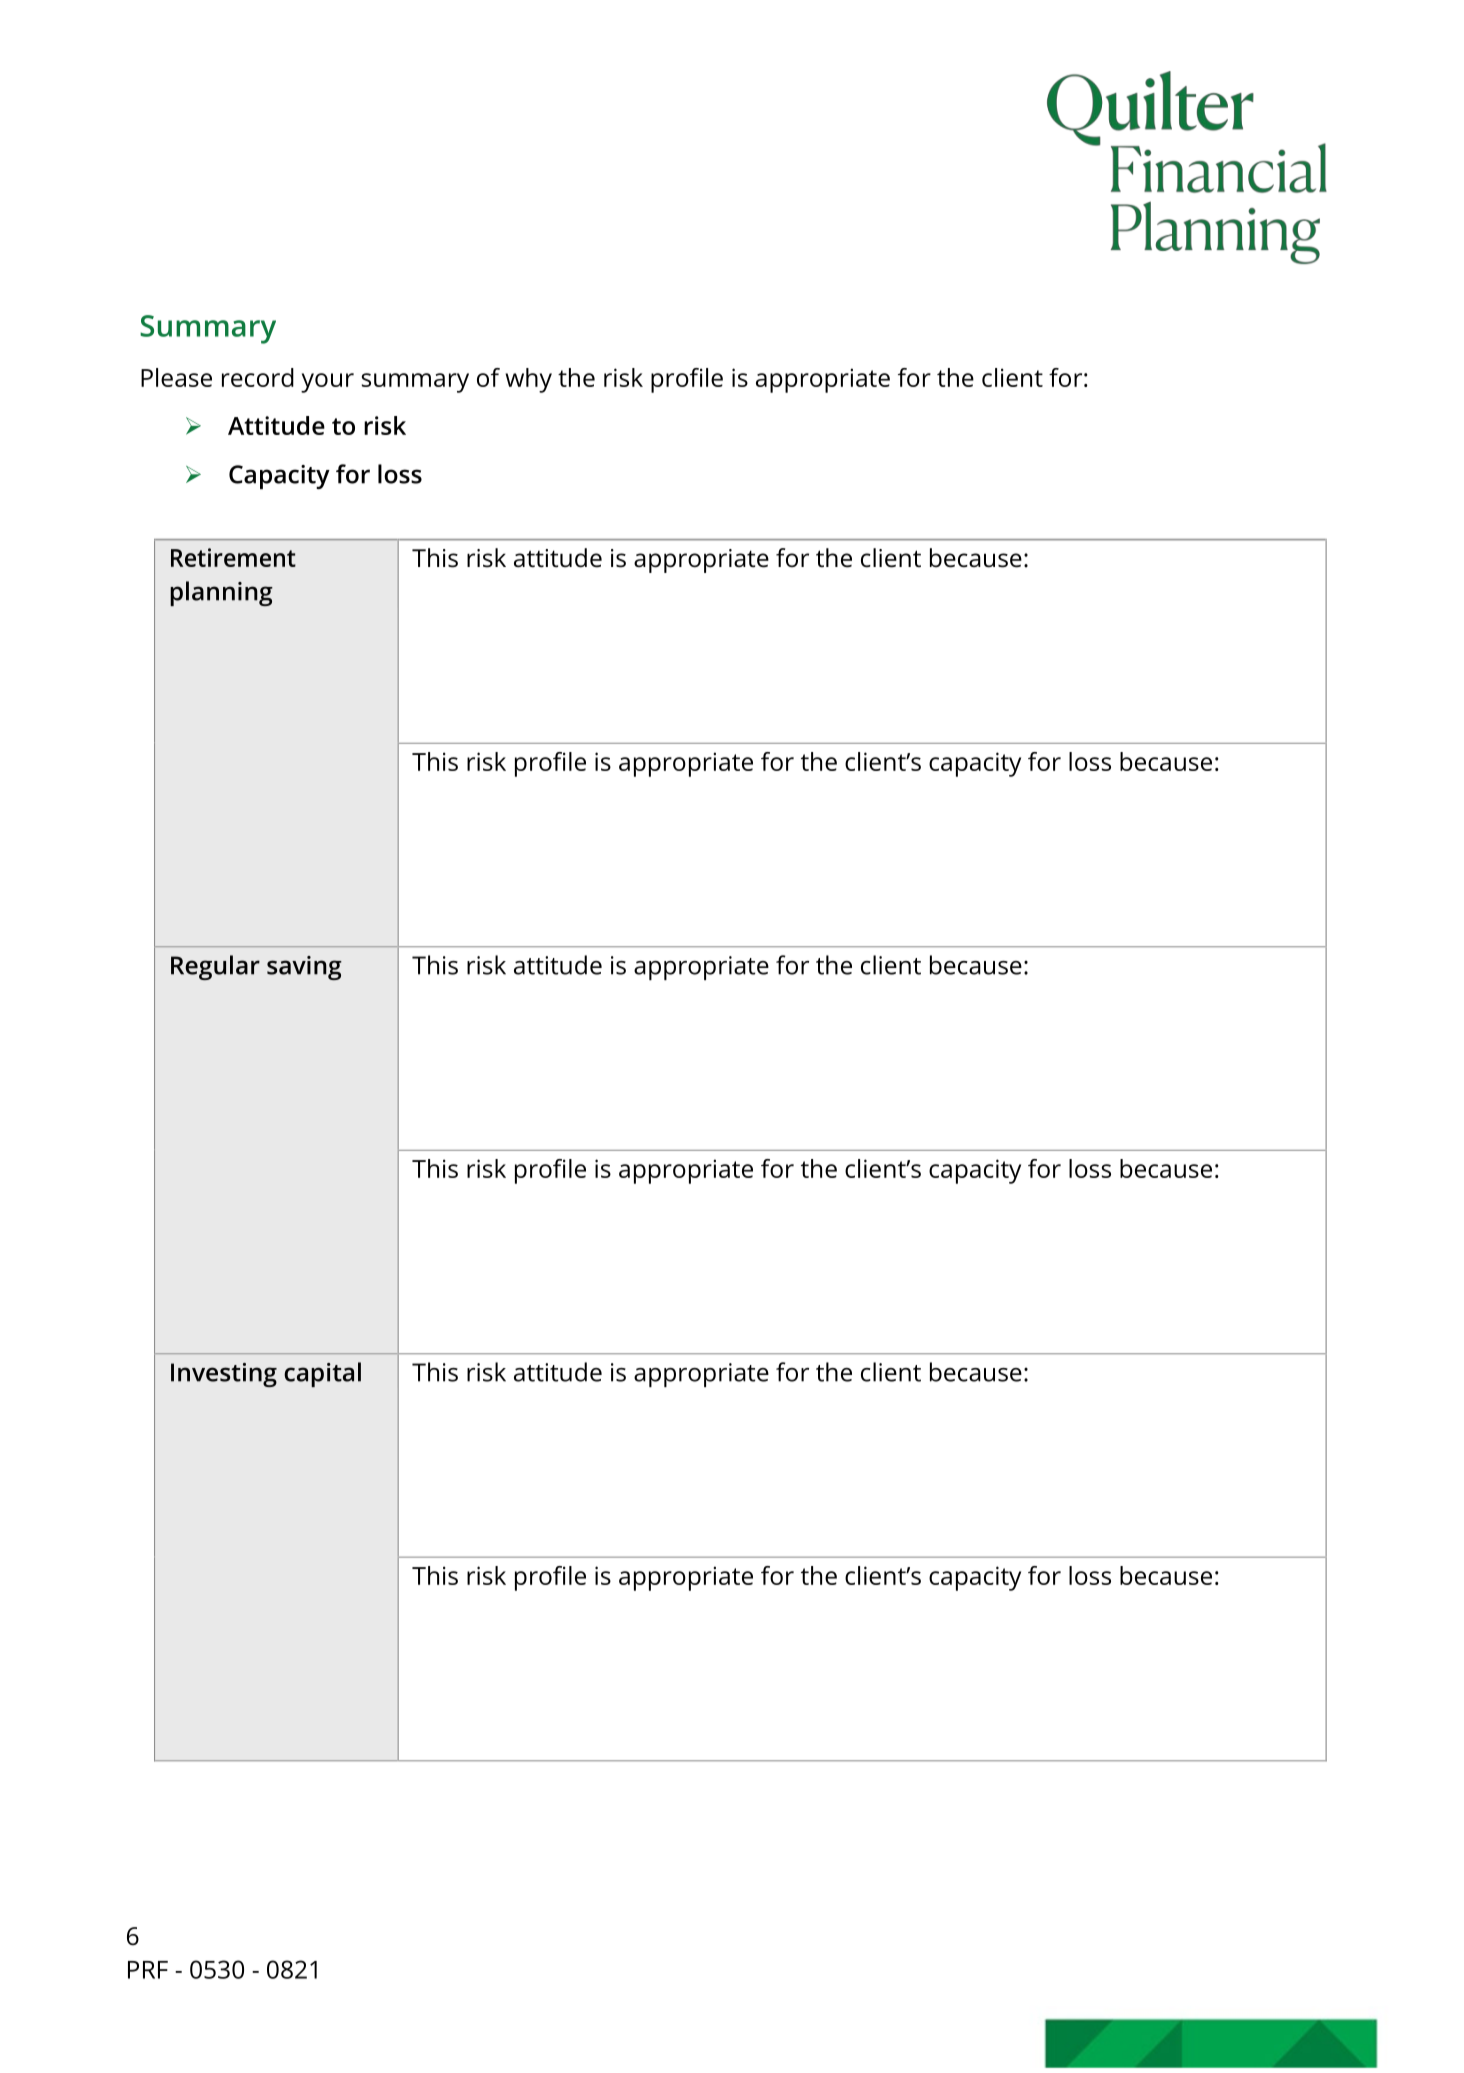 This screenshot has width=1464, height=2073. Describe the element at coordinates (148, 1970) in the screenshot. I see `PRF` at that location.
